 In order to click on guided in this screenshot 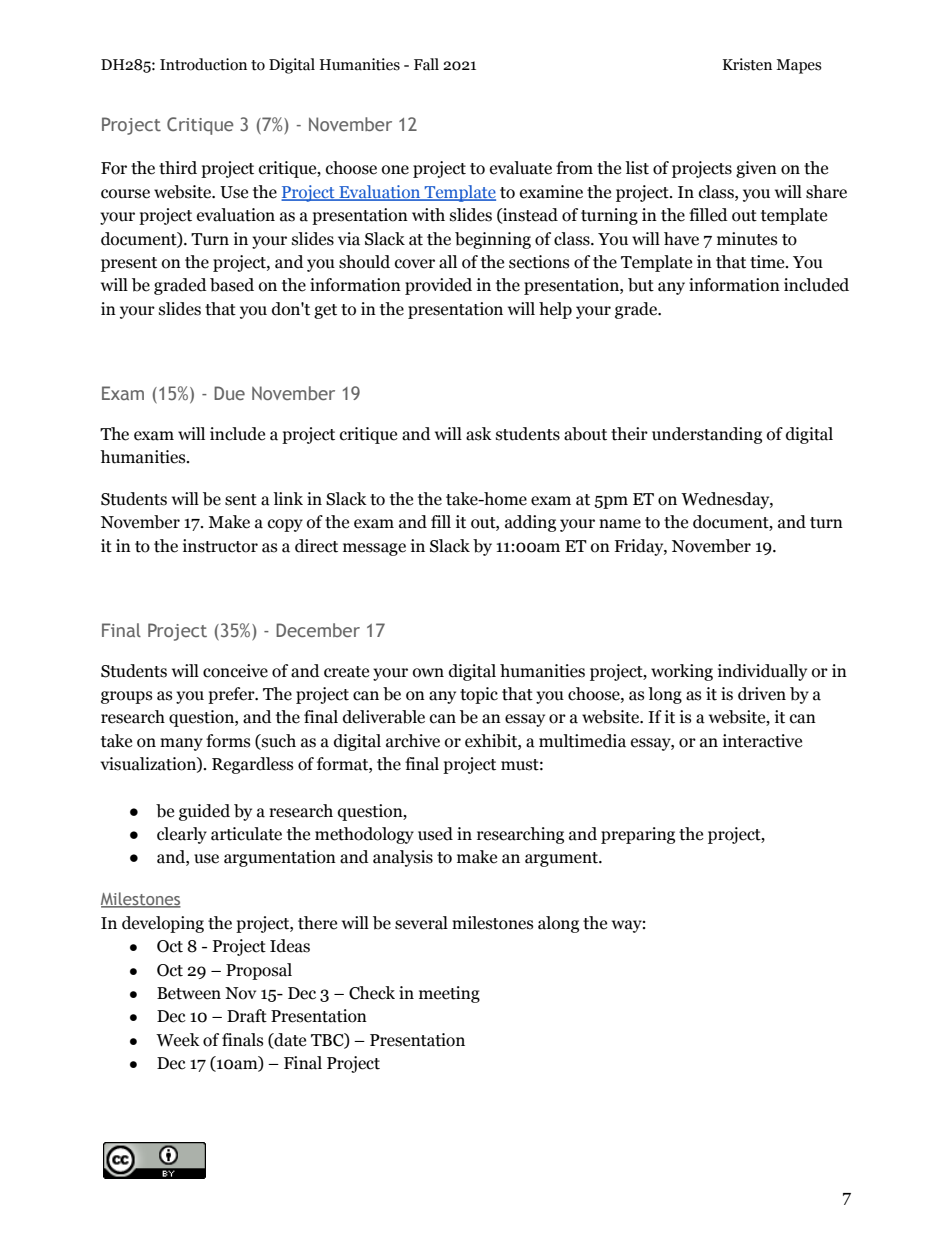, I will do `click(204, 812)`.
